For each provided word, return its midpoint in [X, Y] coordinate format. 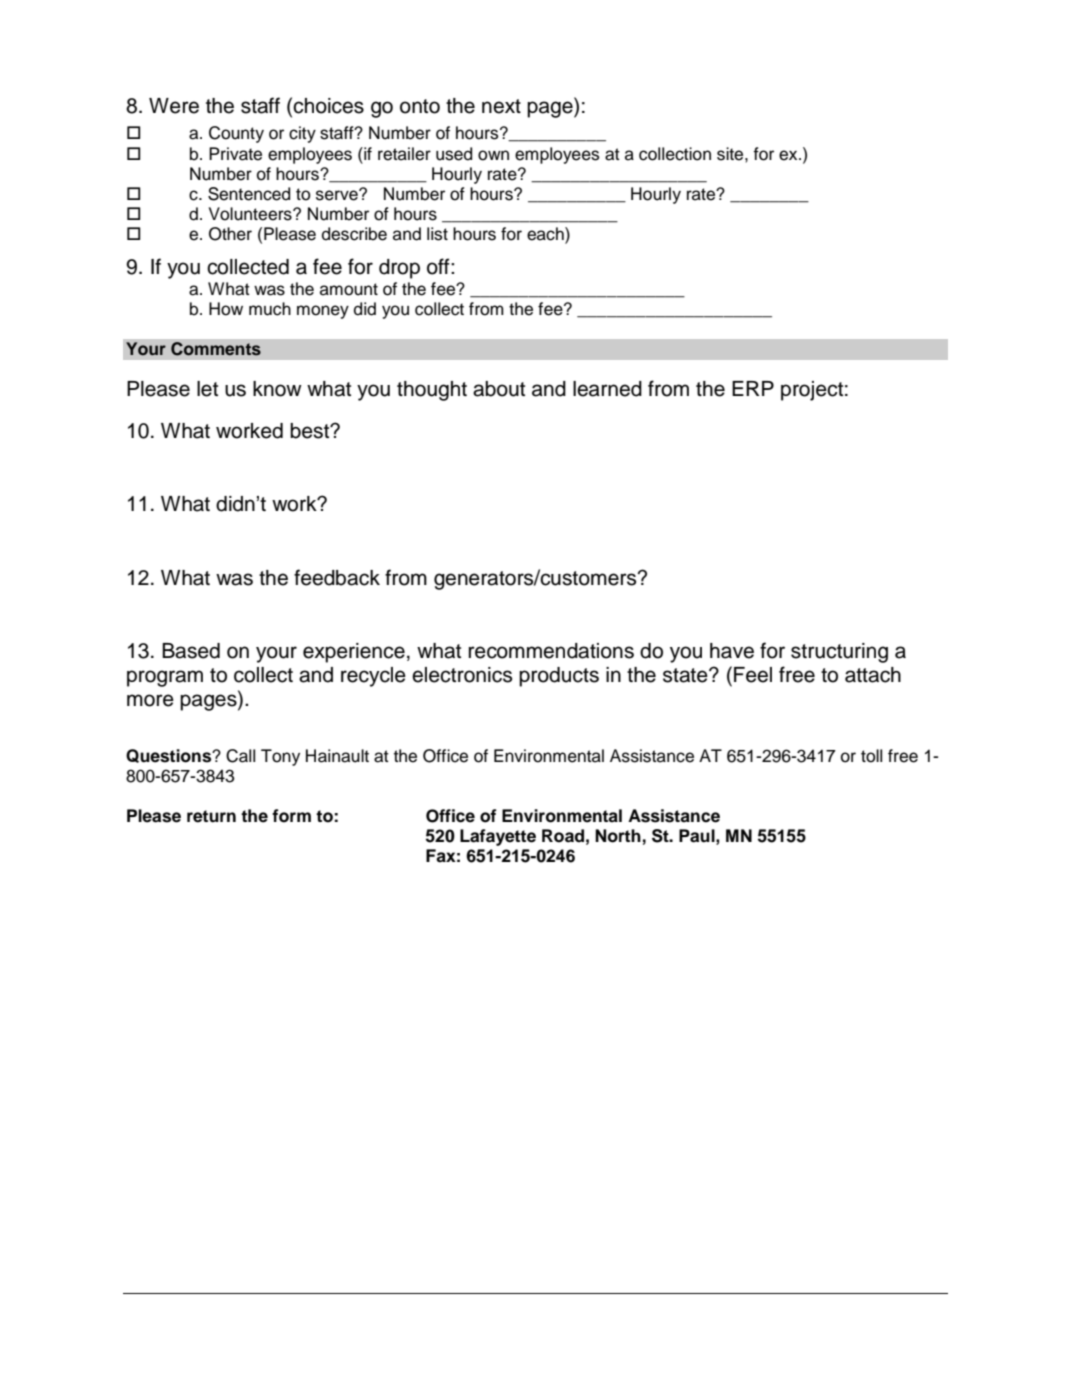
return [211, 816]
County [236, 134]
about [499, 389]
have [732, 651]
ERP [753, 388]
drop [399, 269]
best [311, 431]
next [501, 106]
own [493, 155]
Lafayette [498, 837]
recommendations [551, 651]
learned [607, 389]
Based [191, 651]
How [226, 309]
